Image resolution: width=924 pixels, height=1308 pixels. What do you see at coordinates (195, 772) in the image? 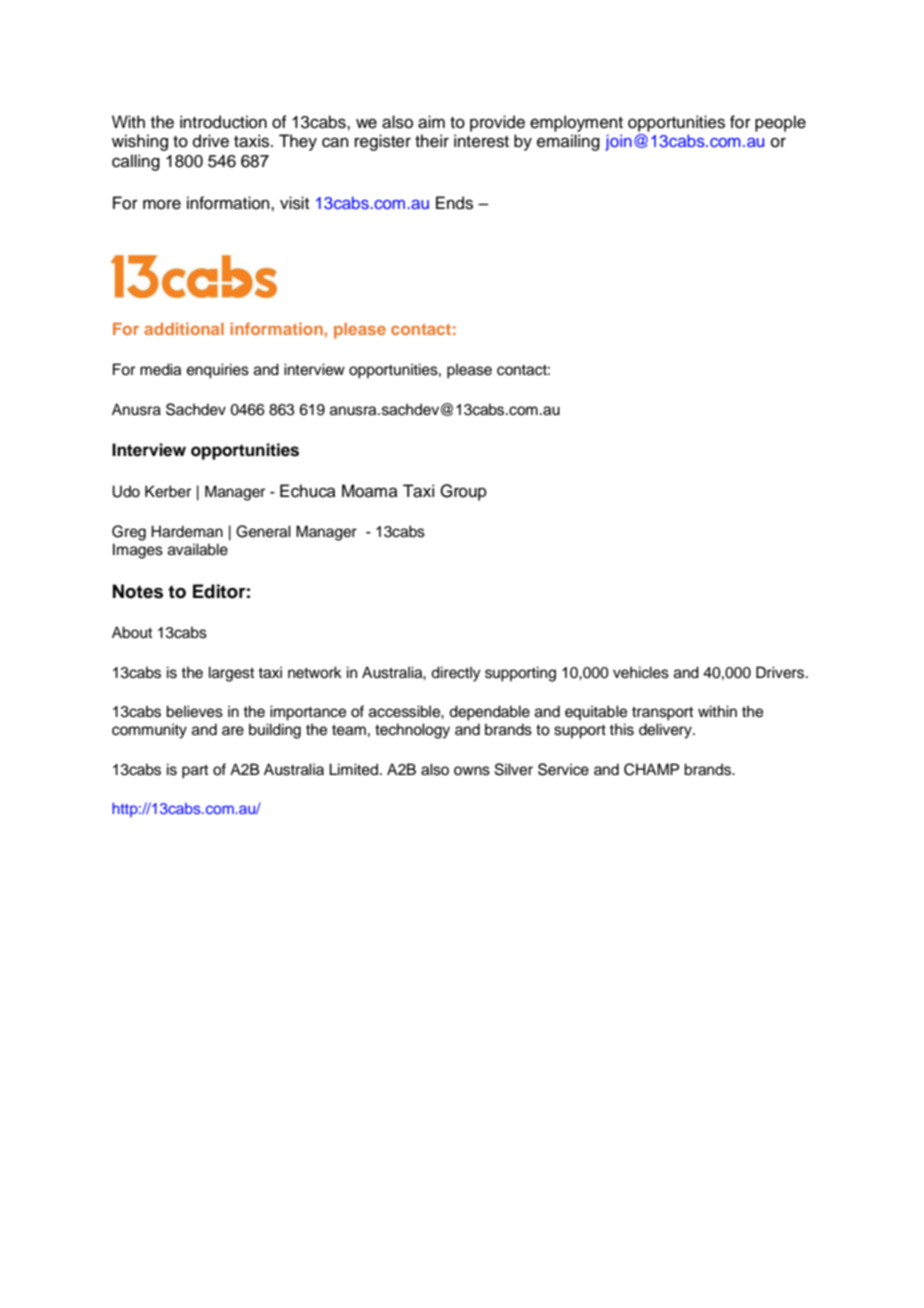
I see `part` at bounding box center [195, 772].
